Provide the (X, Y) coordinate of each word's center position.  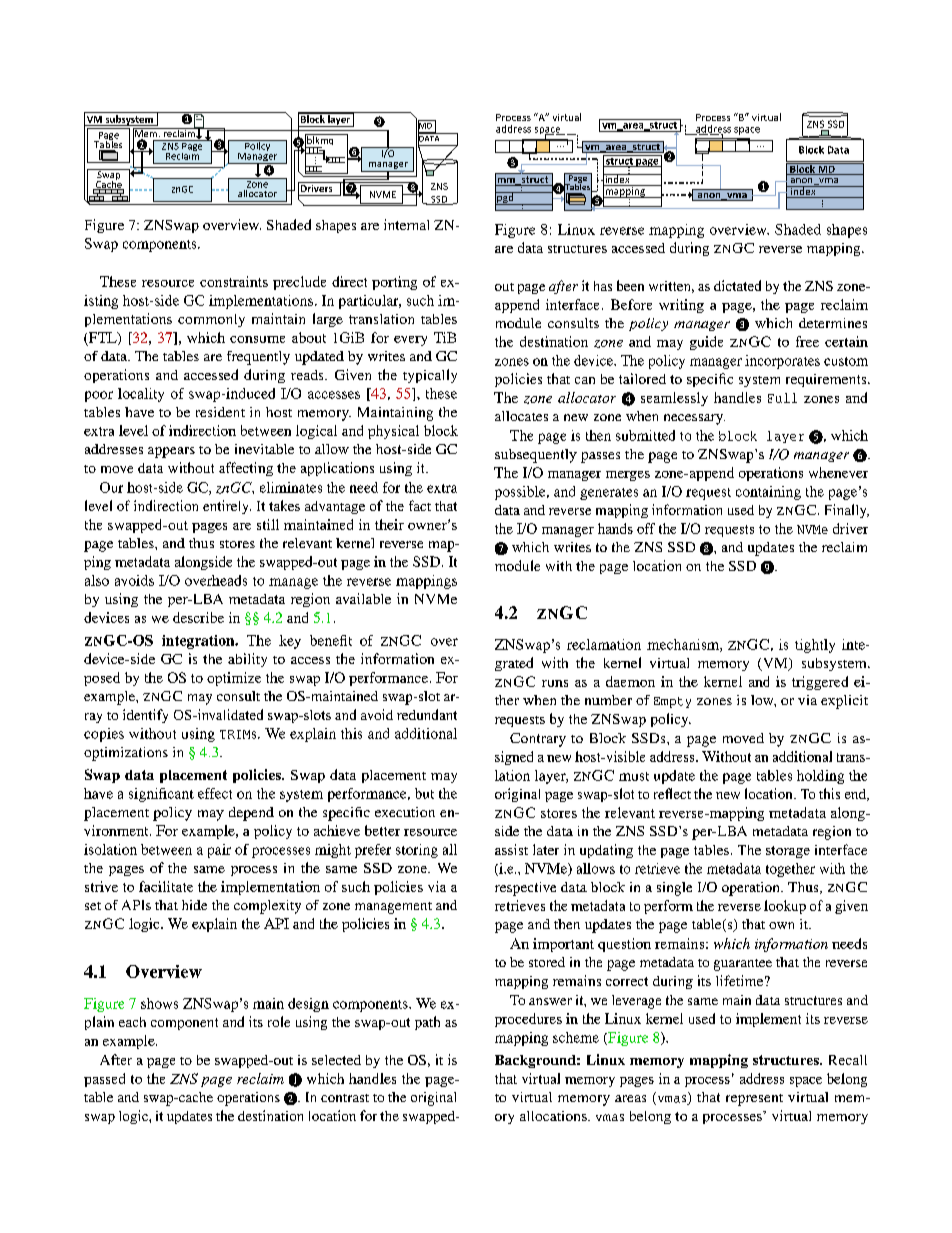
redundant (427, 714)
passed (104, 1080)
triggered (820, 683)
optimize (234, 679)
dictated (737, 285)
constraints (234, 281)
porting (394, 283)
